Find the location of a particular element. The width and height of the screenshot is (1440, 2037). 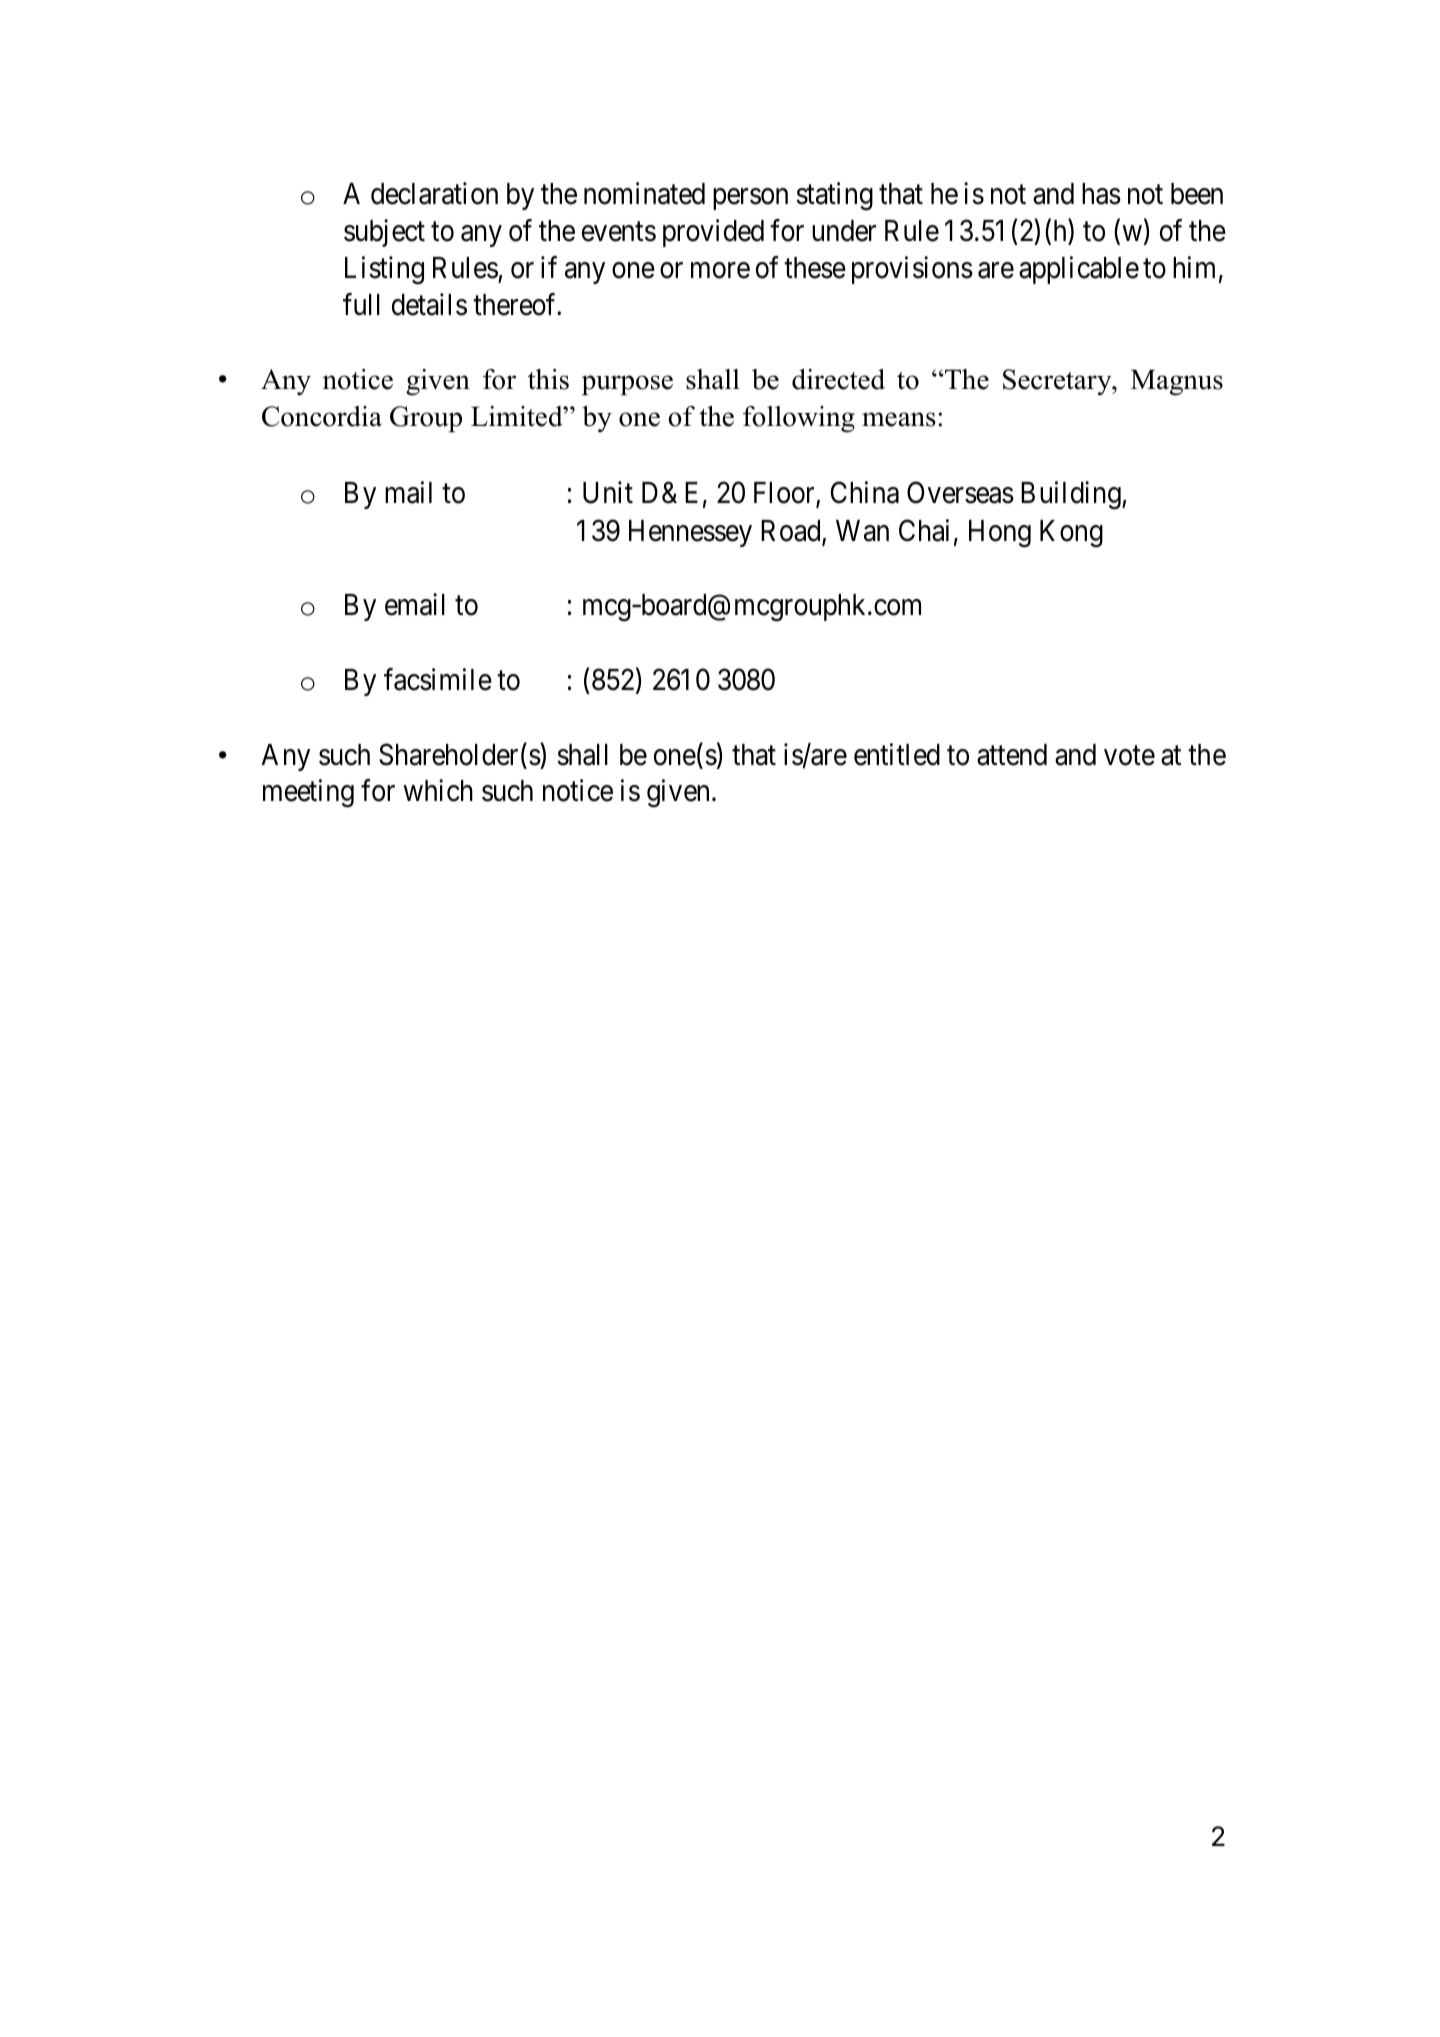

Floor is located at coordinates (785, 494).
